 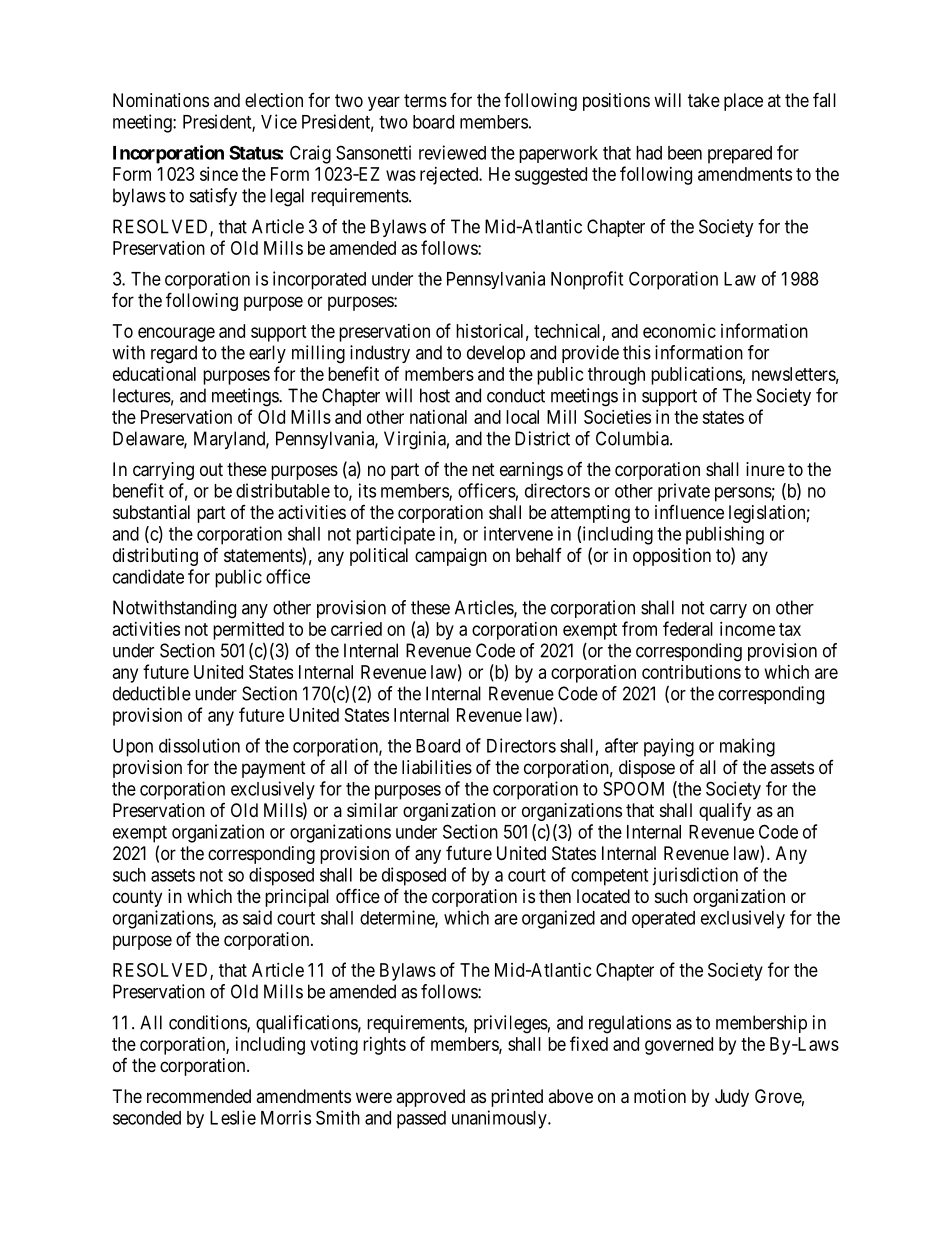 I want to click on liabilities, so click(x=437, y=767).
